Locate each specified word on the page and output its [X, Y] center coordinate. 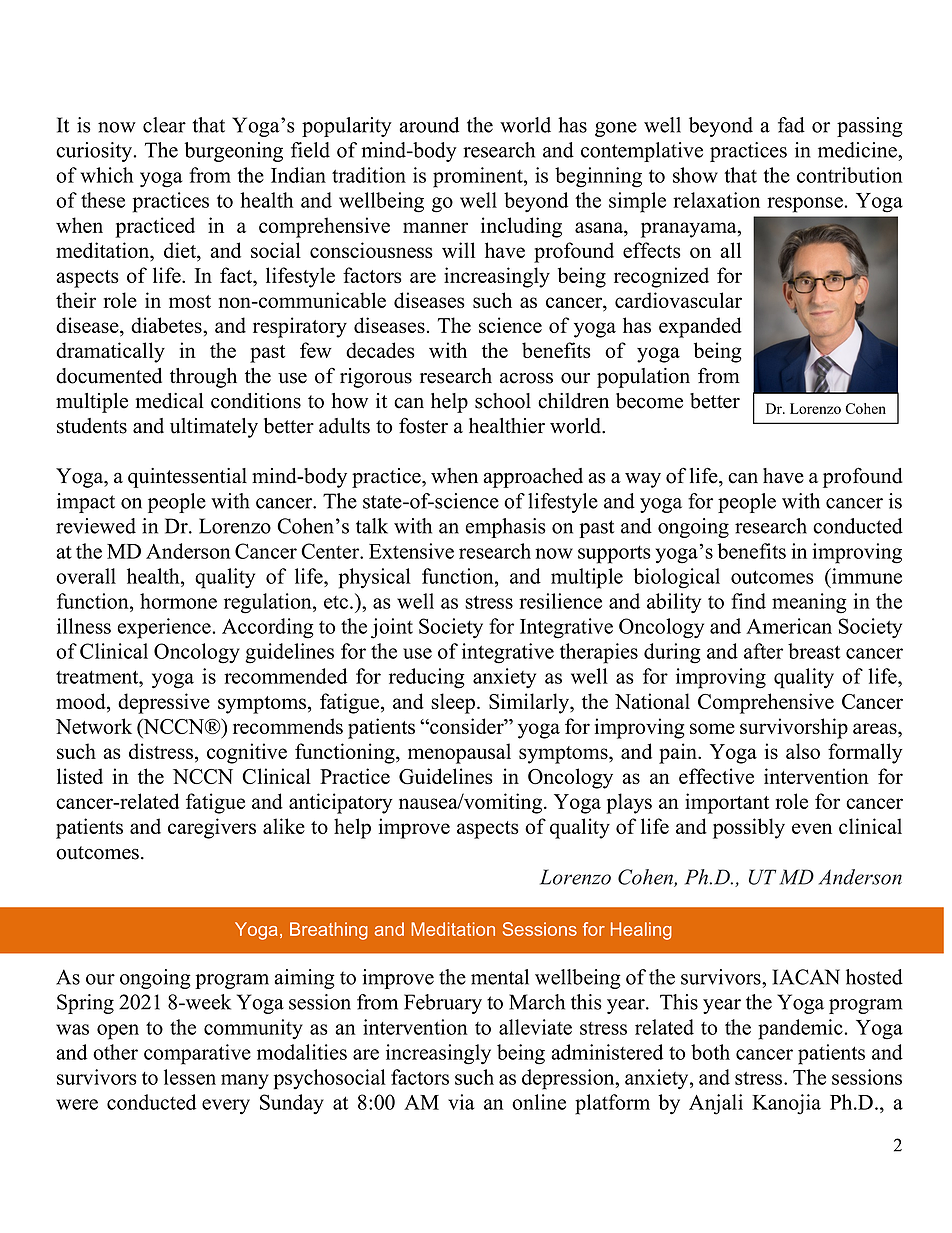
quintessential [187, 478]
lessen [190, 1077]
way [643, 480]
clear [164, 125]
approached [533, 478]
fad [791, 125]
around [429, 125]
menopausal [459, 753]
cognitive [247, 753]
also [803, 751]
